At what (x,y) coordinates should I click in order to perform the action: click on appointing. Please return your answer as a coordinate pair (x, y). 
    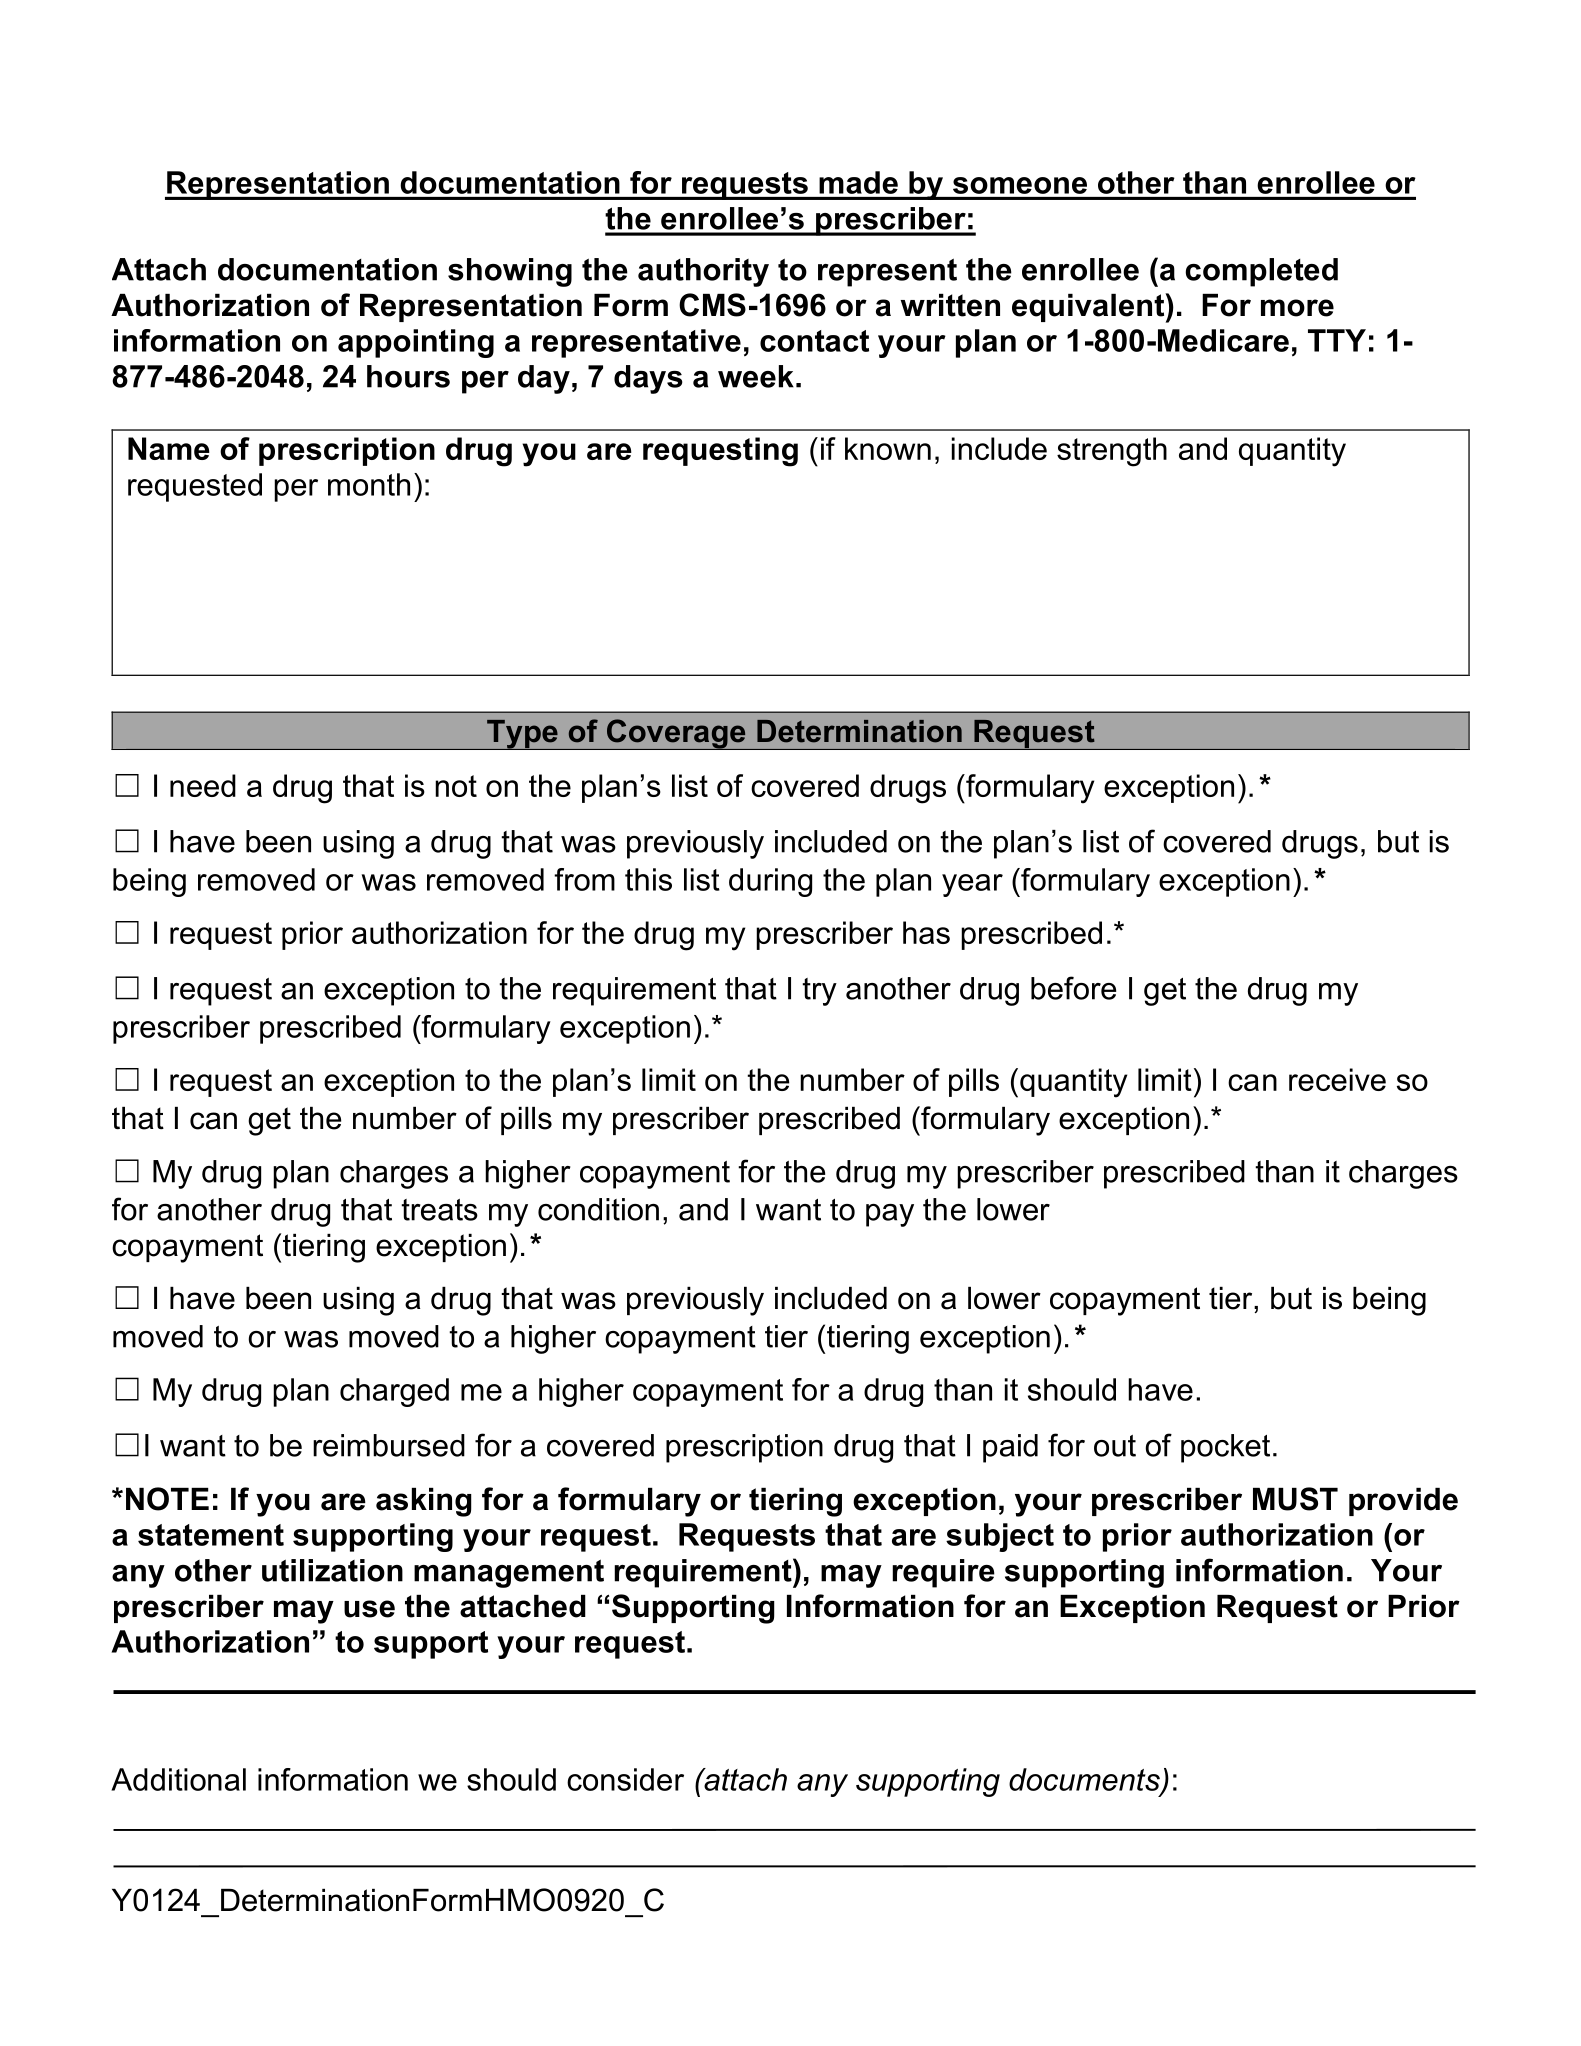
    Looking at the image, I should click on (416, 343).
